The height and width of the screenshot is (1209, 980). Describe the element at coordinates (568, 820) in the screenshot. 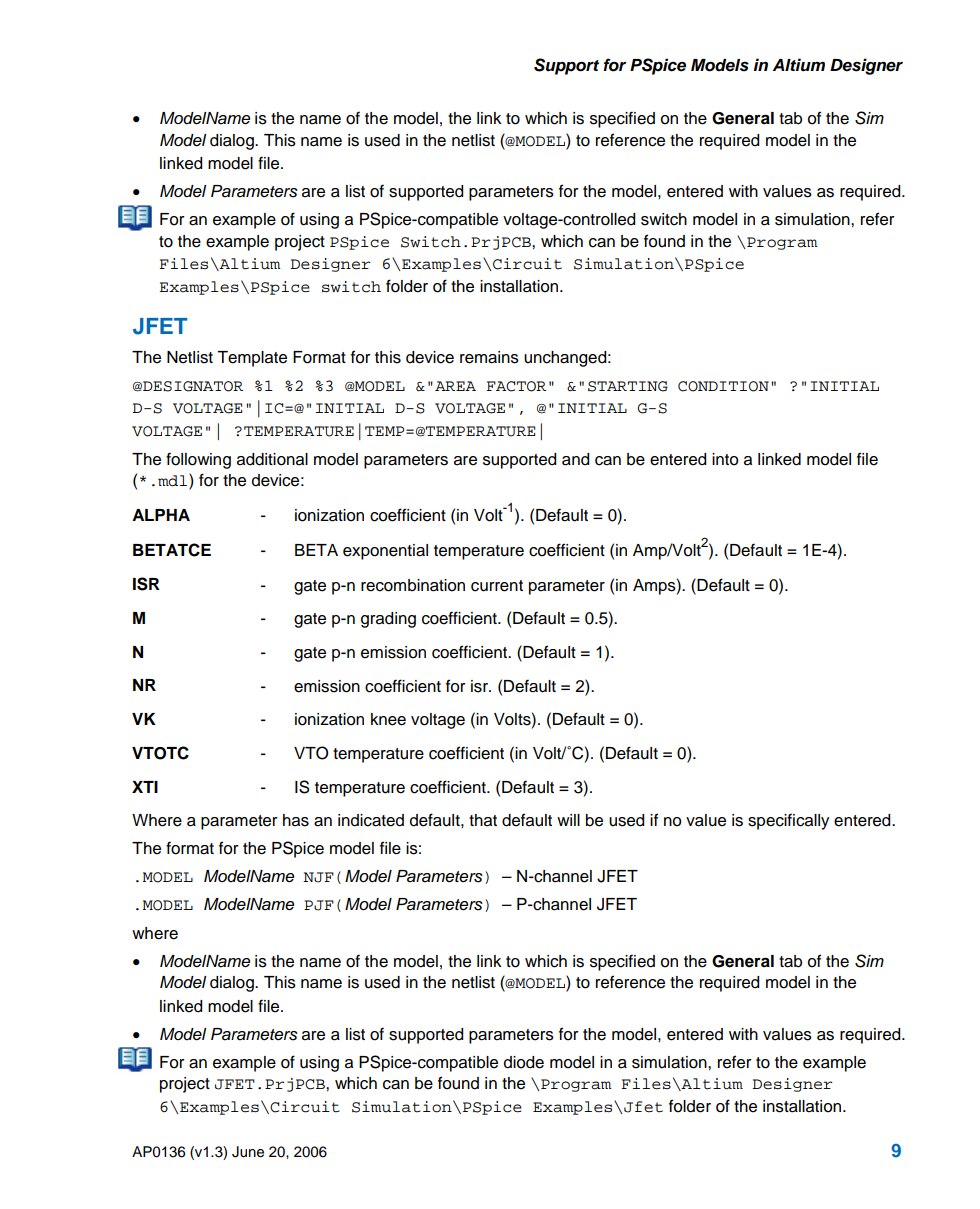

I see `will` at that location.
